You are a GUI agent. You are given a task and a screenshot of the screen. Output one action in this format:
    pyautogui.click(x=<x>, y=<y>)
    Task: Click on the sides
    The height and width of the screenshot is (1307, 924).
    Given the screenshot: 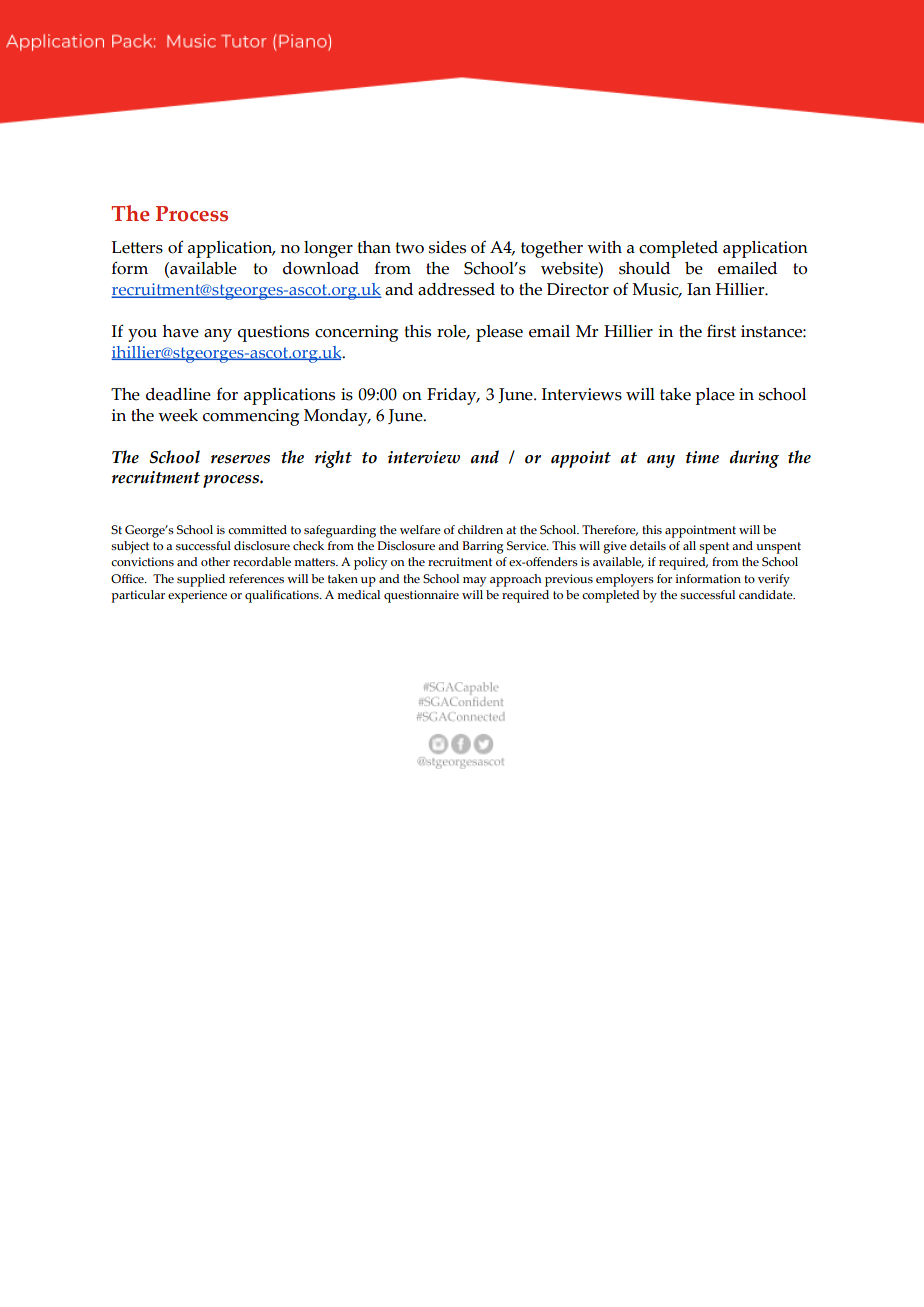 What is the action you would take?
    pyautogui.click(x=447, y=247)
